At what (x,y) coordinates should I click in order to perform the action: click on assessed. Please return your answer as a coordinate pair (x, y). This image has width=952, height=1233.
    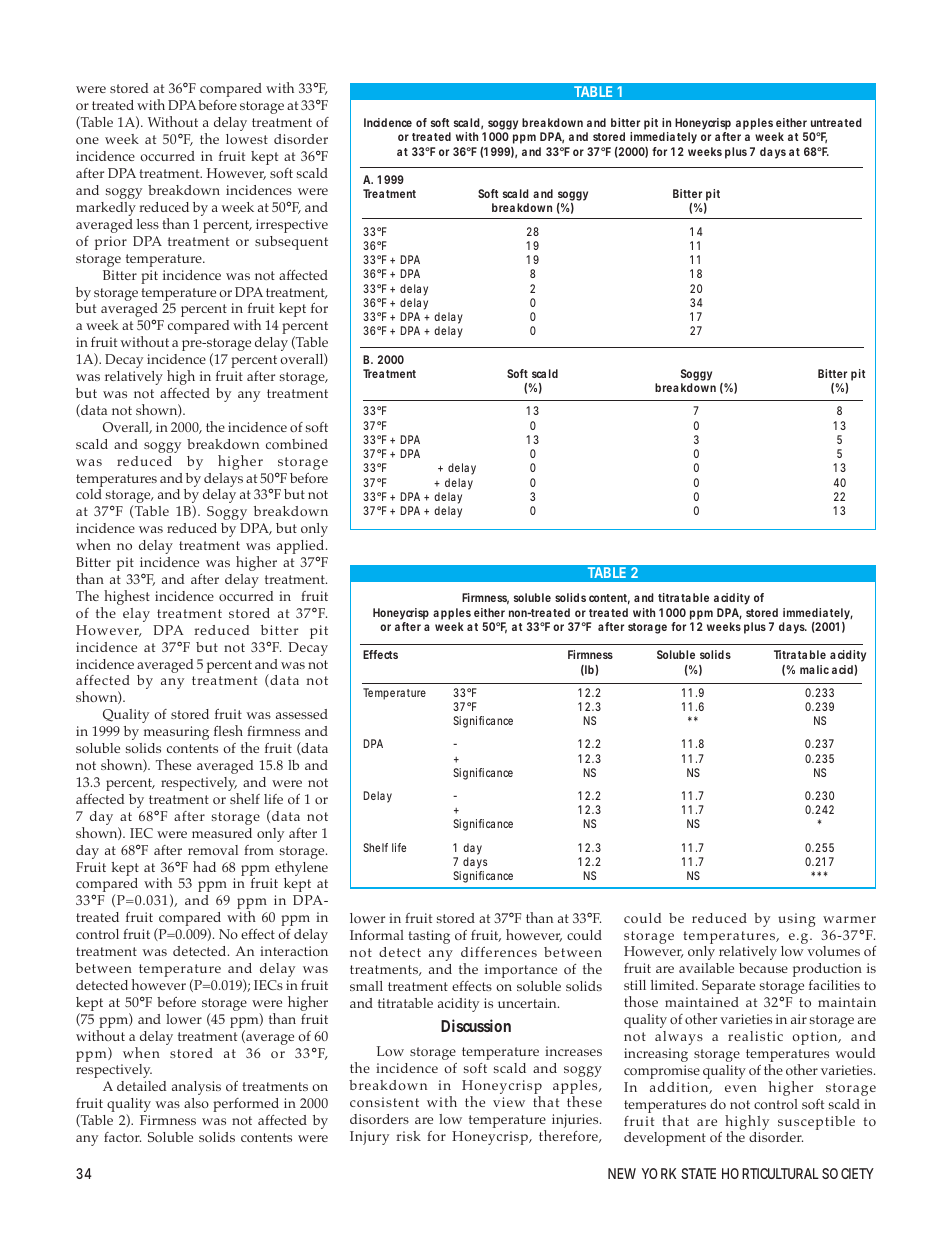
    Looking at the image, I should click on (302, 714).
